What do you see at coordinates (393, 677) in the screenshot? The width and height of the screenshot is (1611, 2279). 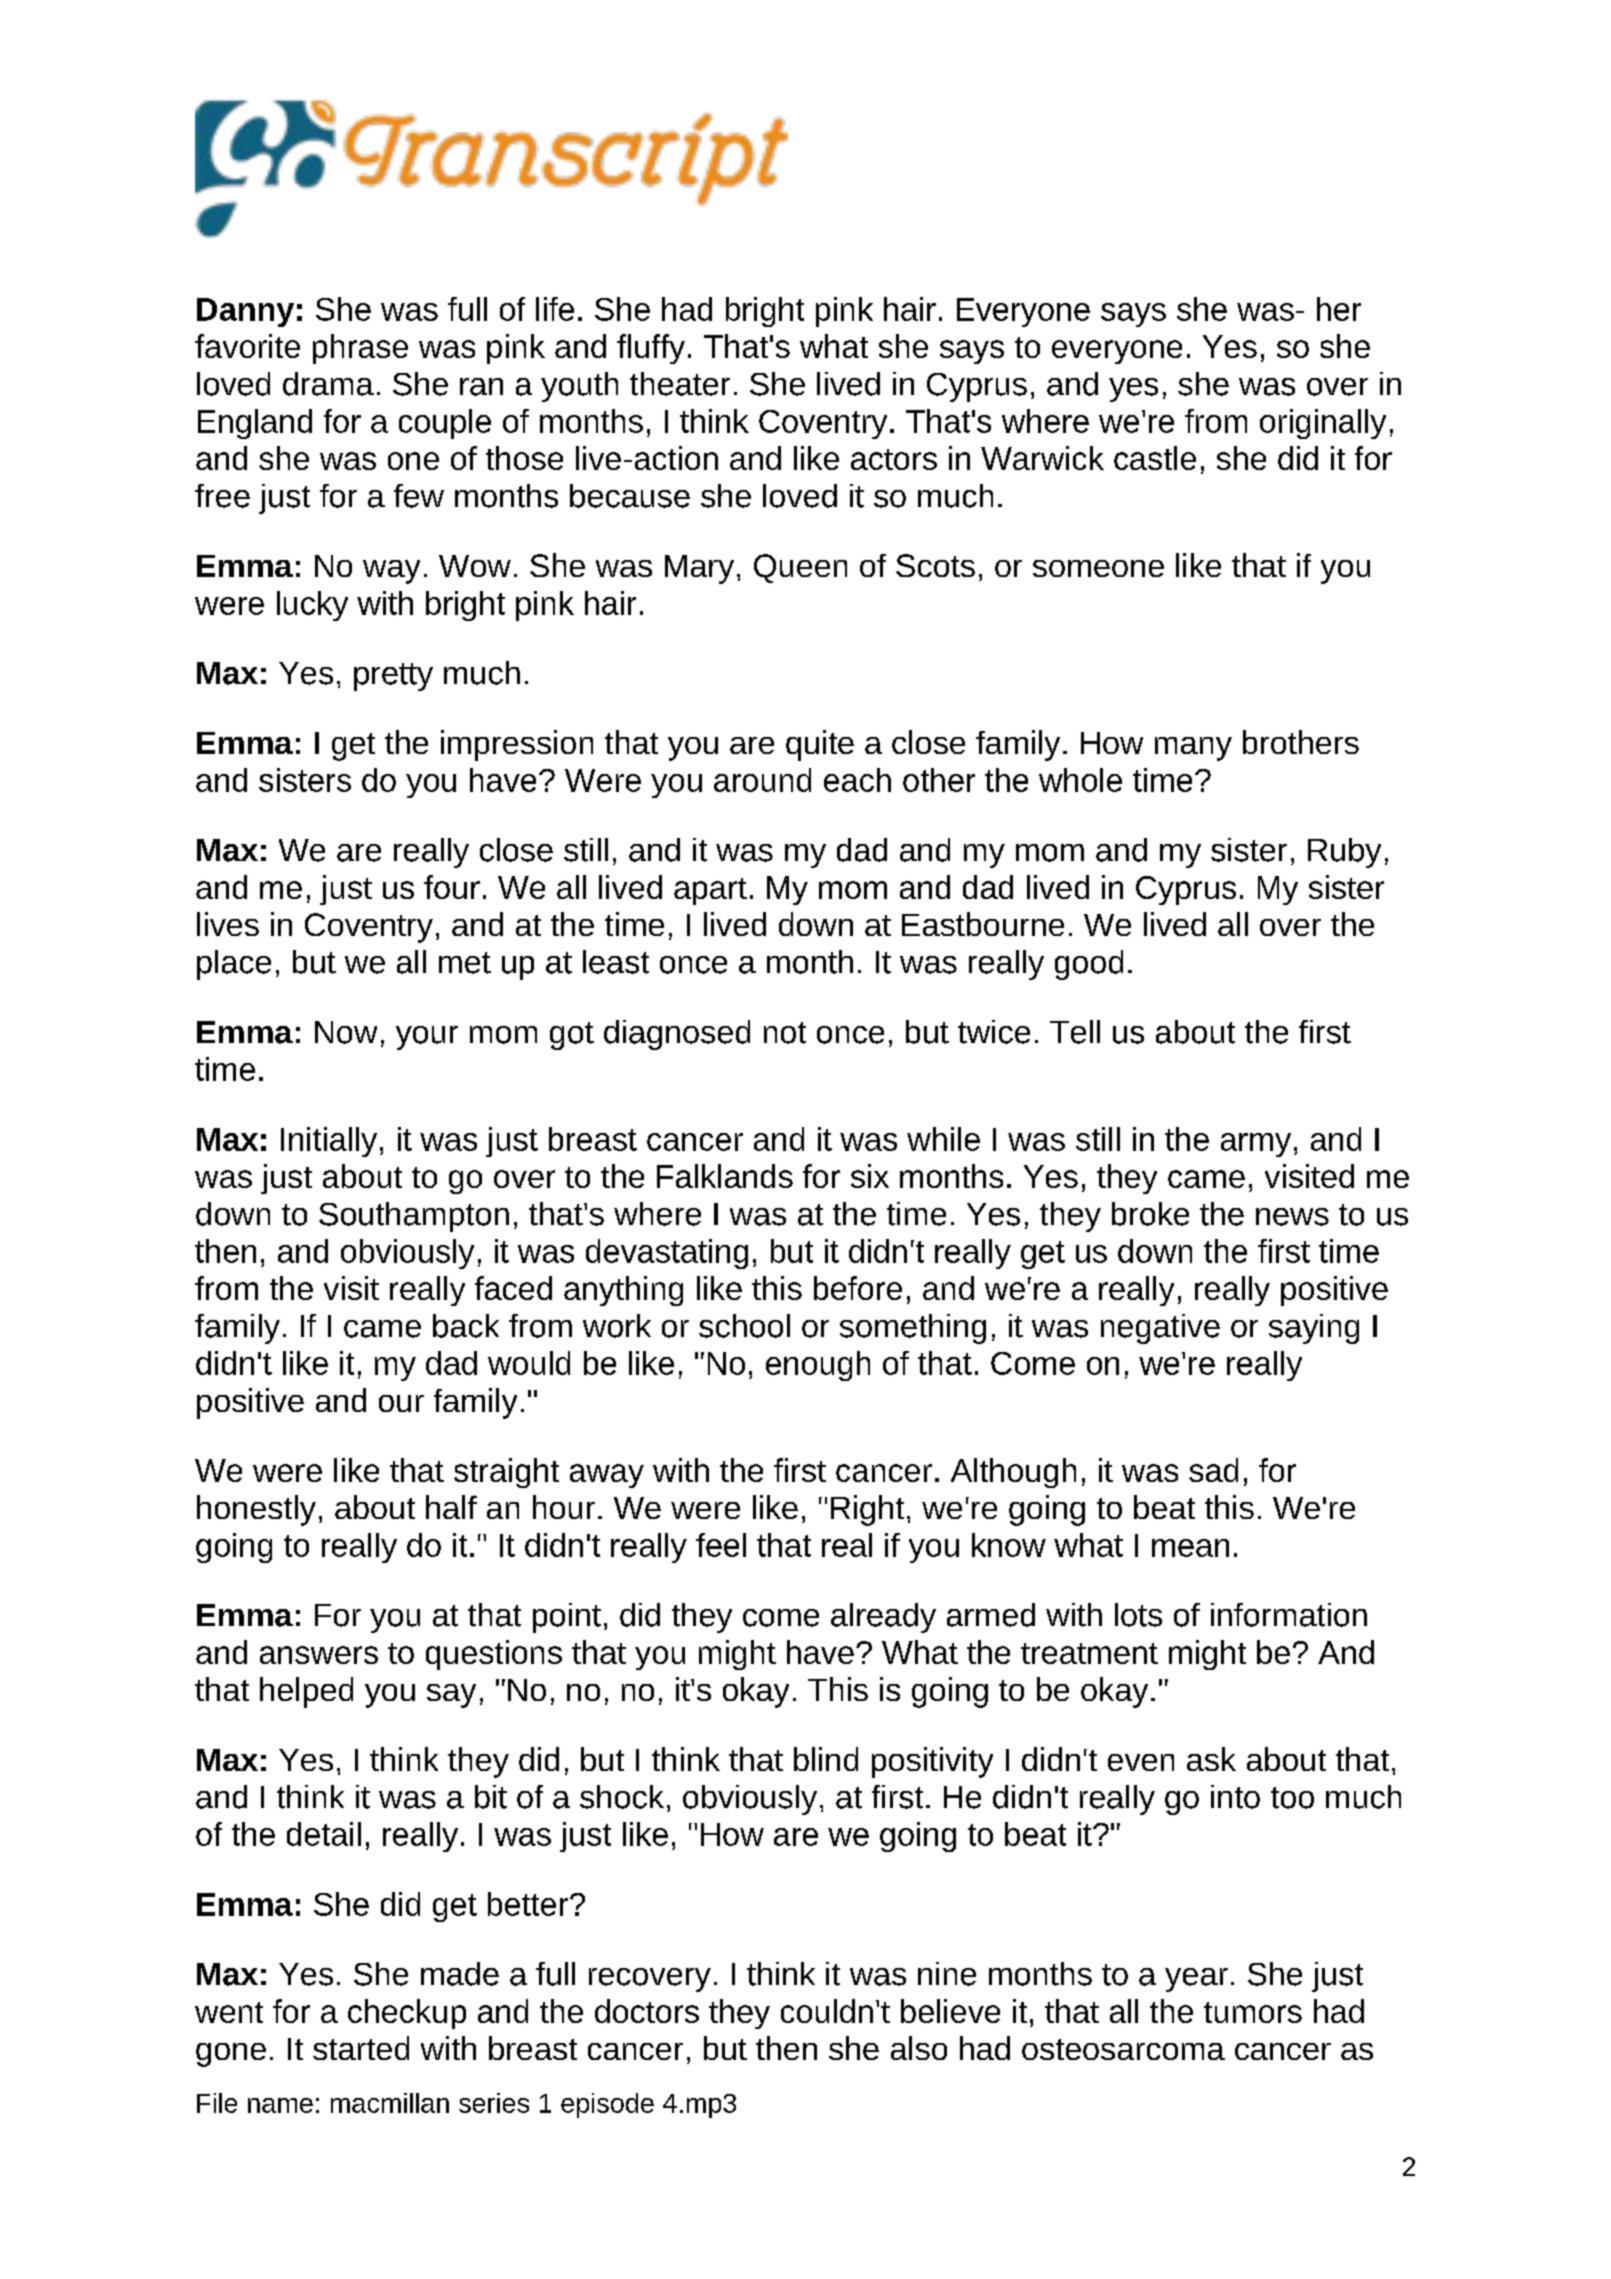 I see `pretty` at bounding box center [393, 677].
